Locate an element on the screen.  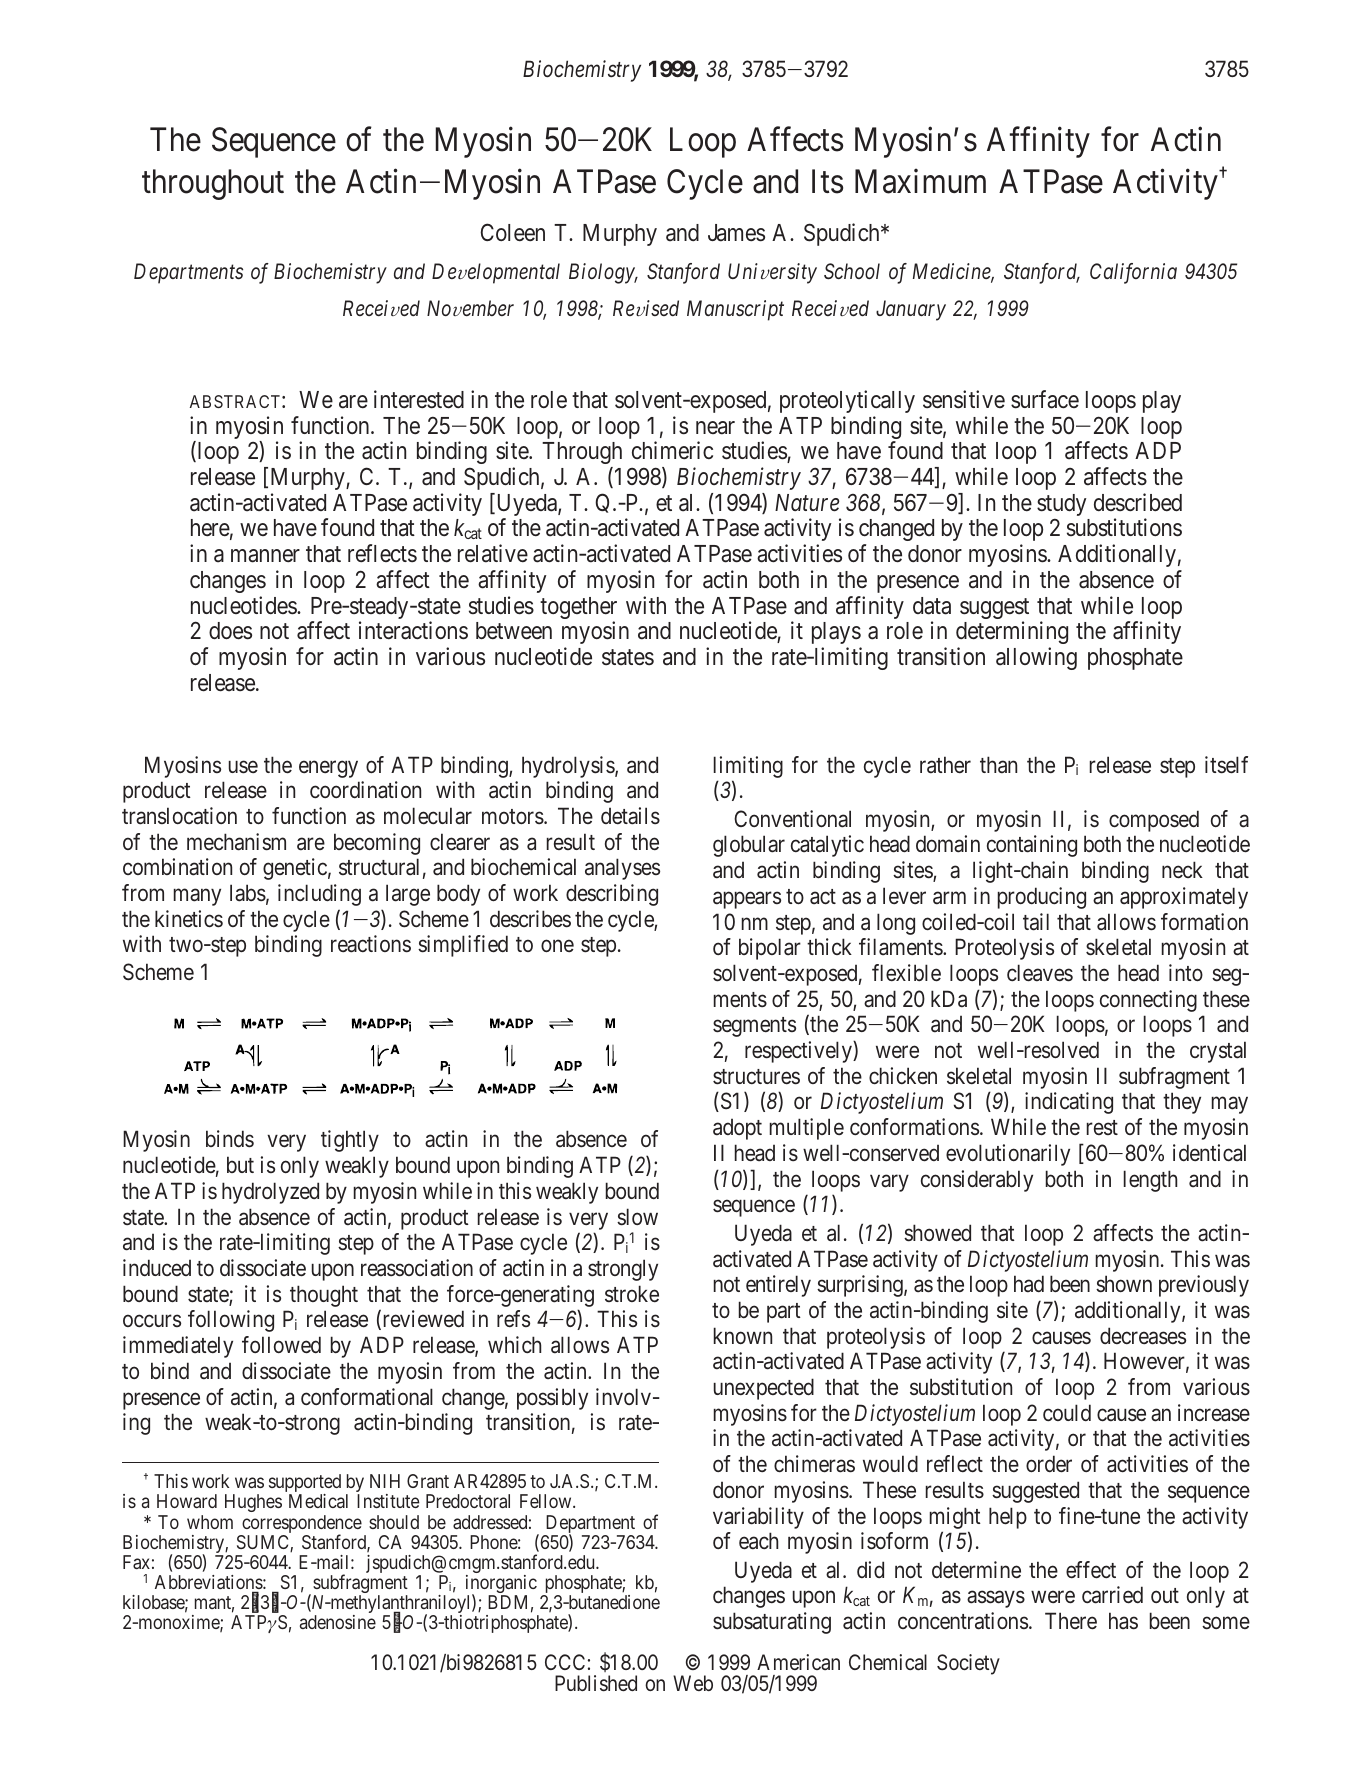
manner is located at coordinates (265, 556).
